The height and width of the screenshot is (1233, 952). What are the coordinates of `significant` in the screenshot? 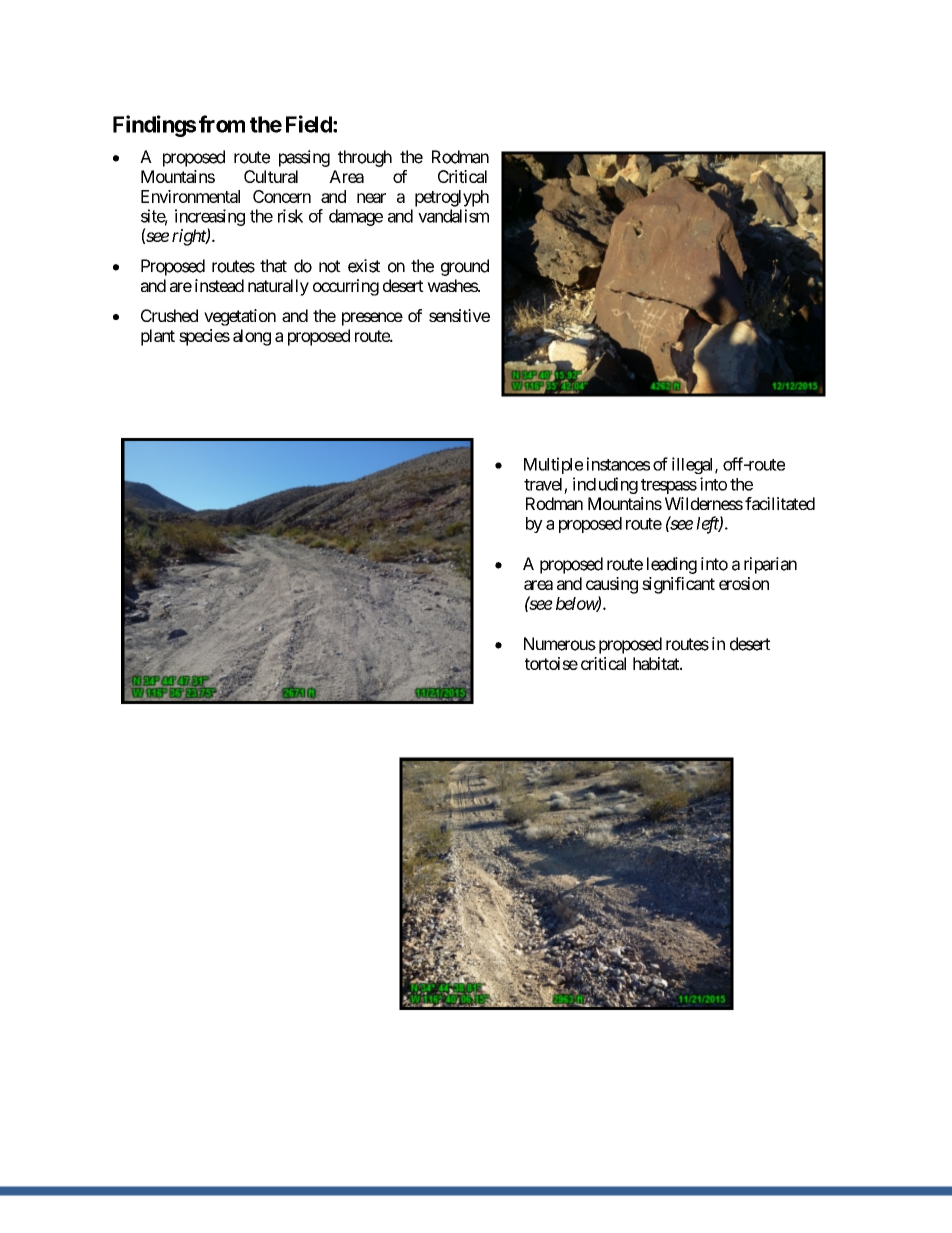 It's located at (678, 585).
